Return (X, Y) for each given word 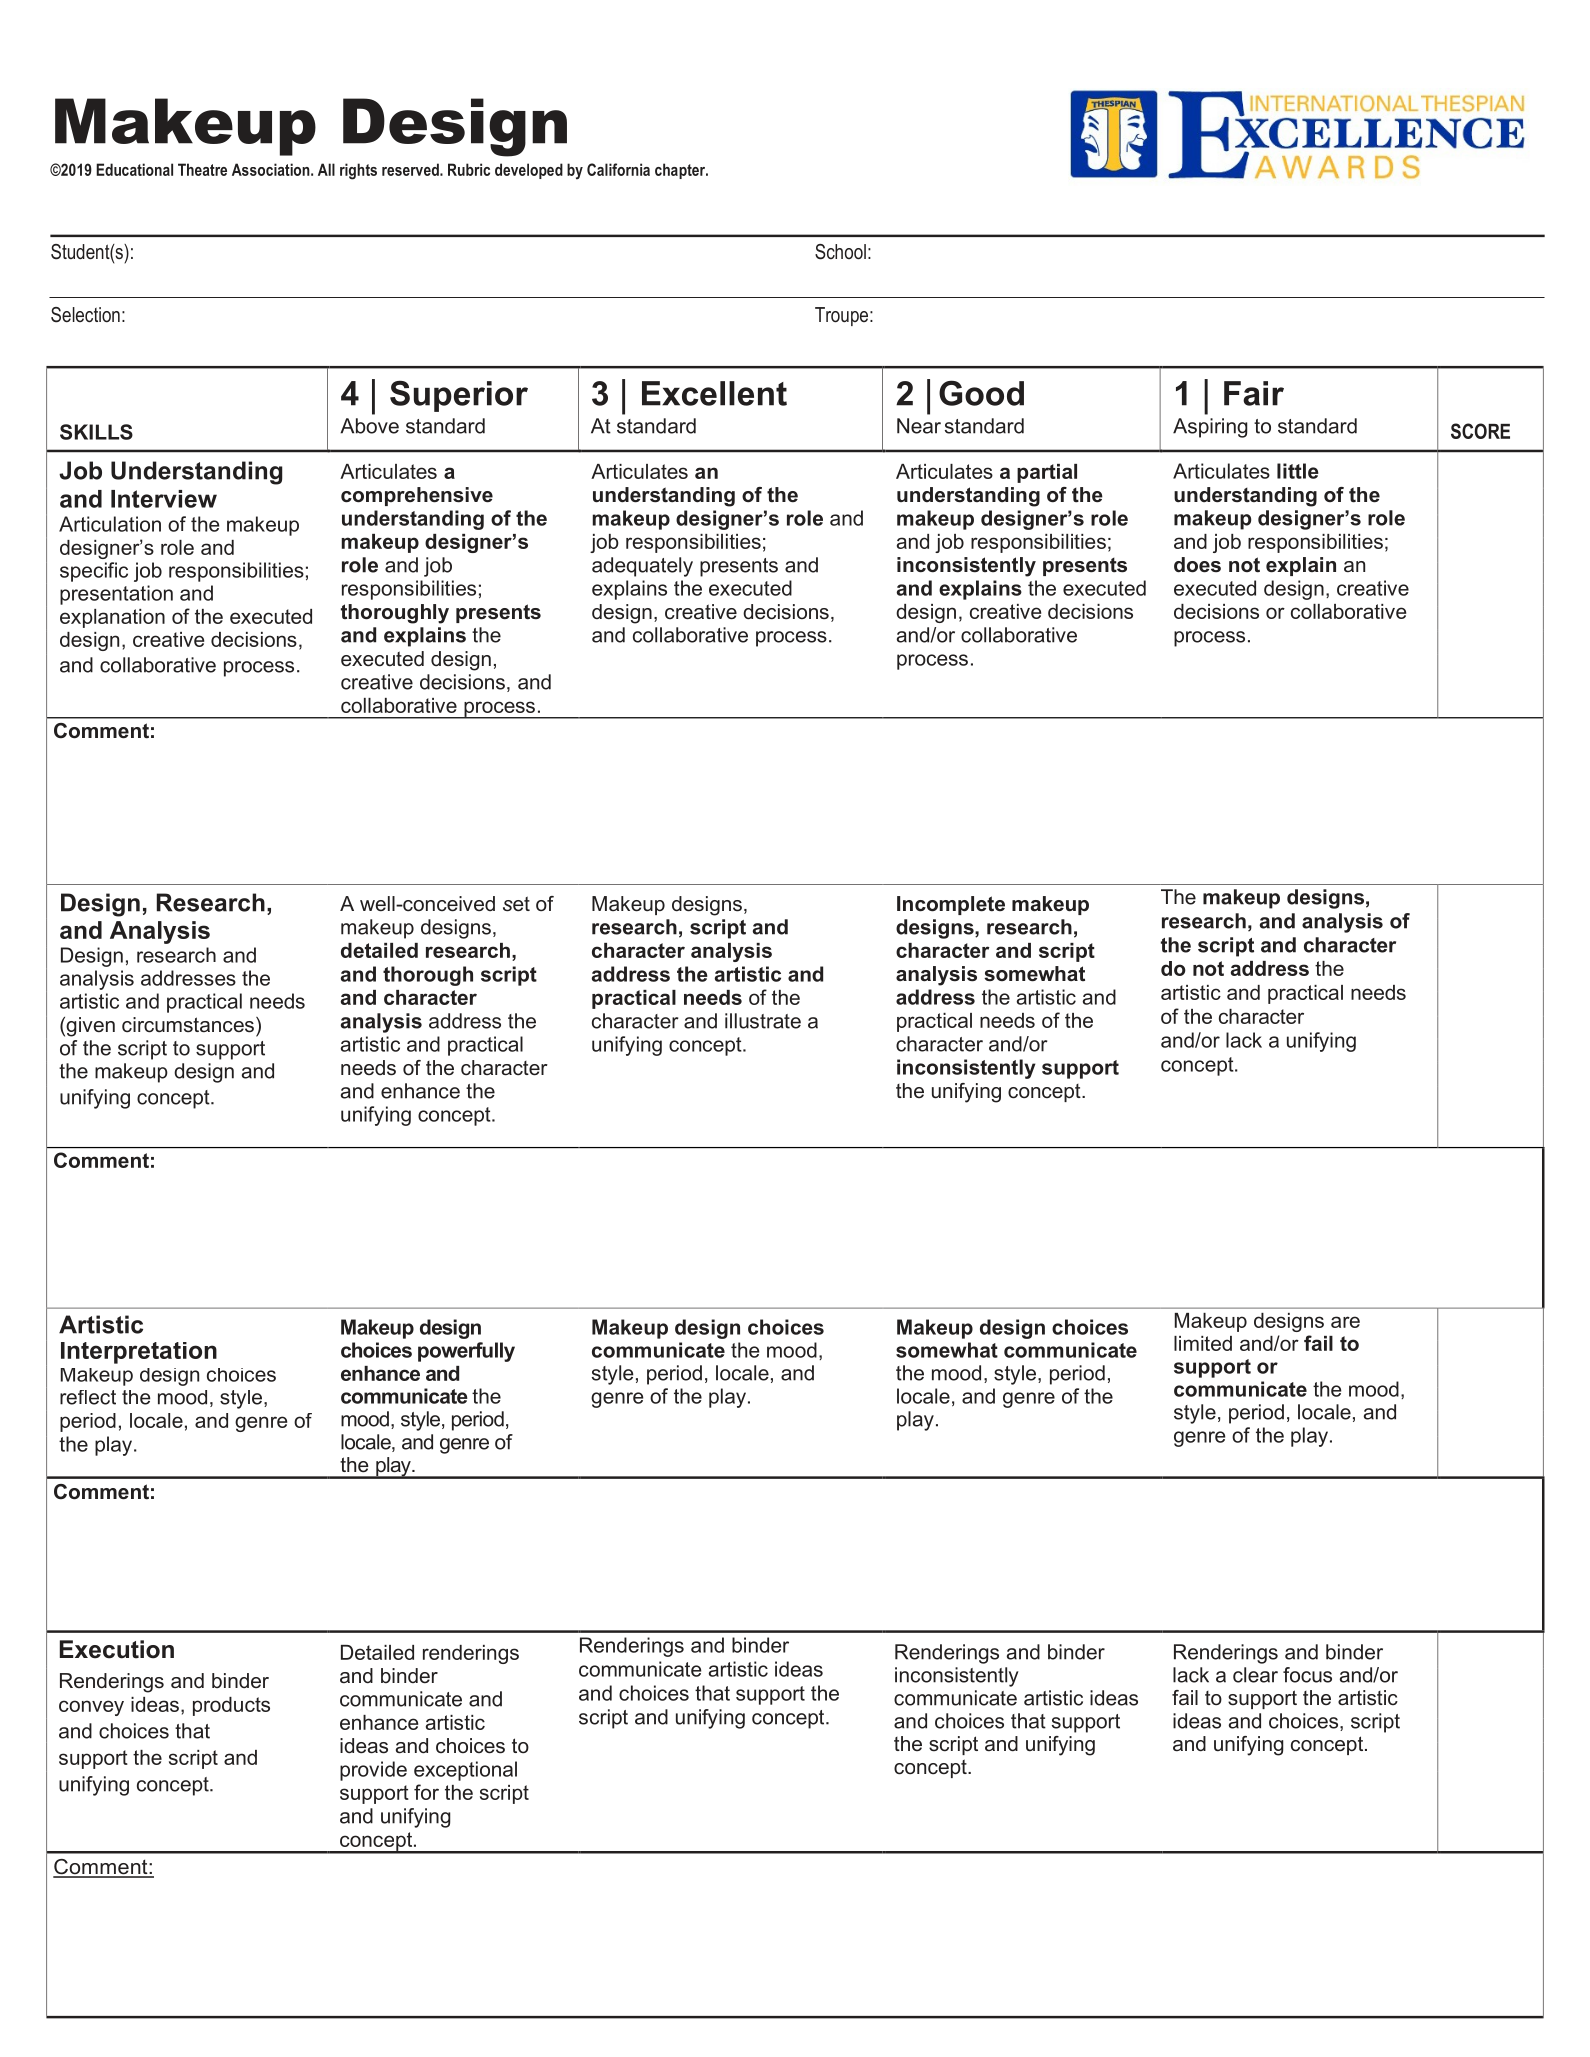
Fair (1254, 393)
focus (1307, 1675)
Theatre (202, 169)
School (840, 252)
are (1345, 1322)
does (1197, 565)
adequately (642, 567)
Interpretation (139, 1353)
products (231, 1706)
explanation (112, 618)
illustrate (763, 1021)
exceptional (465, 1771)
